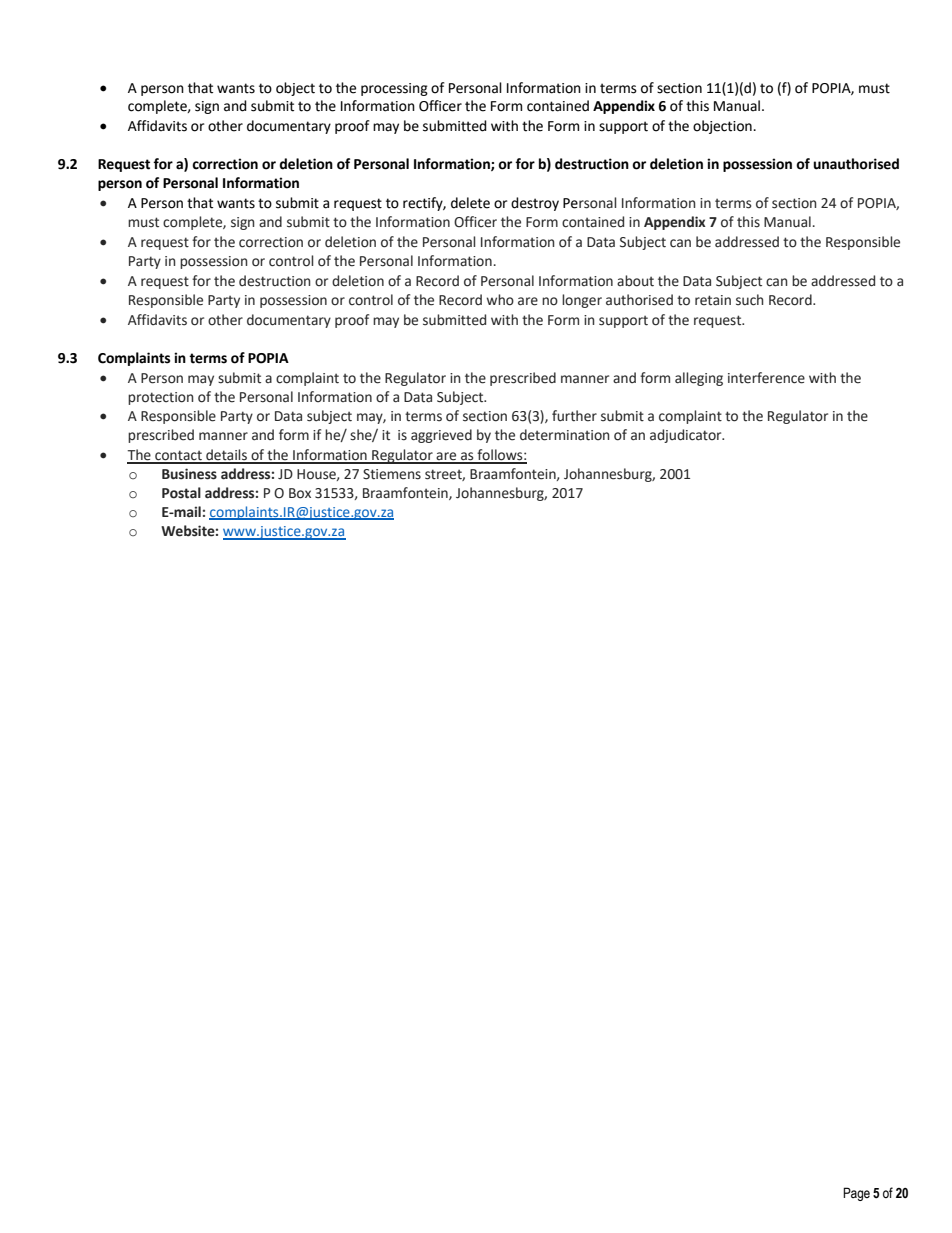 Image resolution: width=952 pixels, height=1233 pixels. I want to click on such, so click(750, 300).
